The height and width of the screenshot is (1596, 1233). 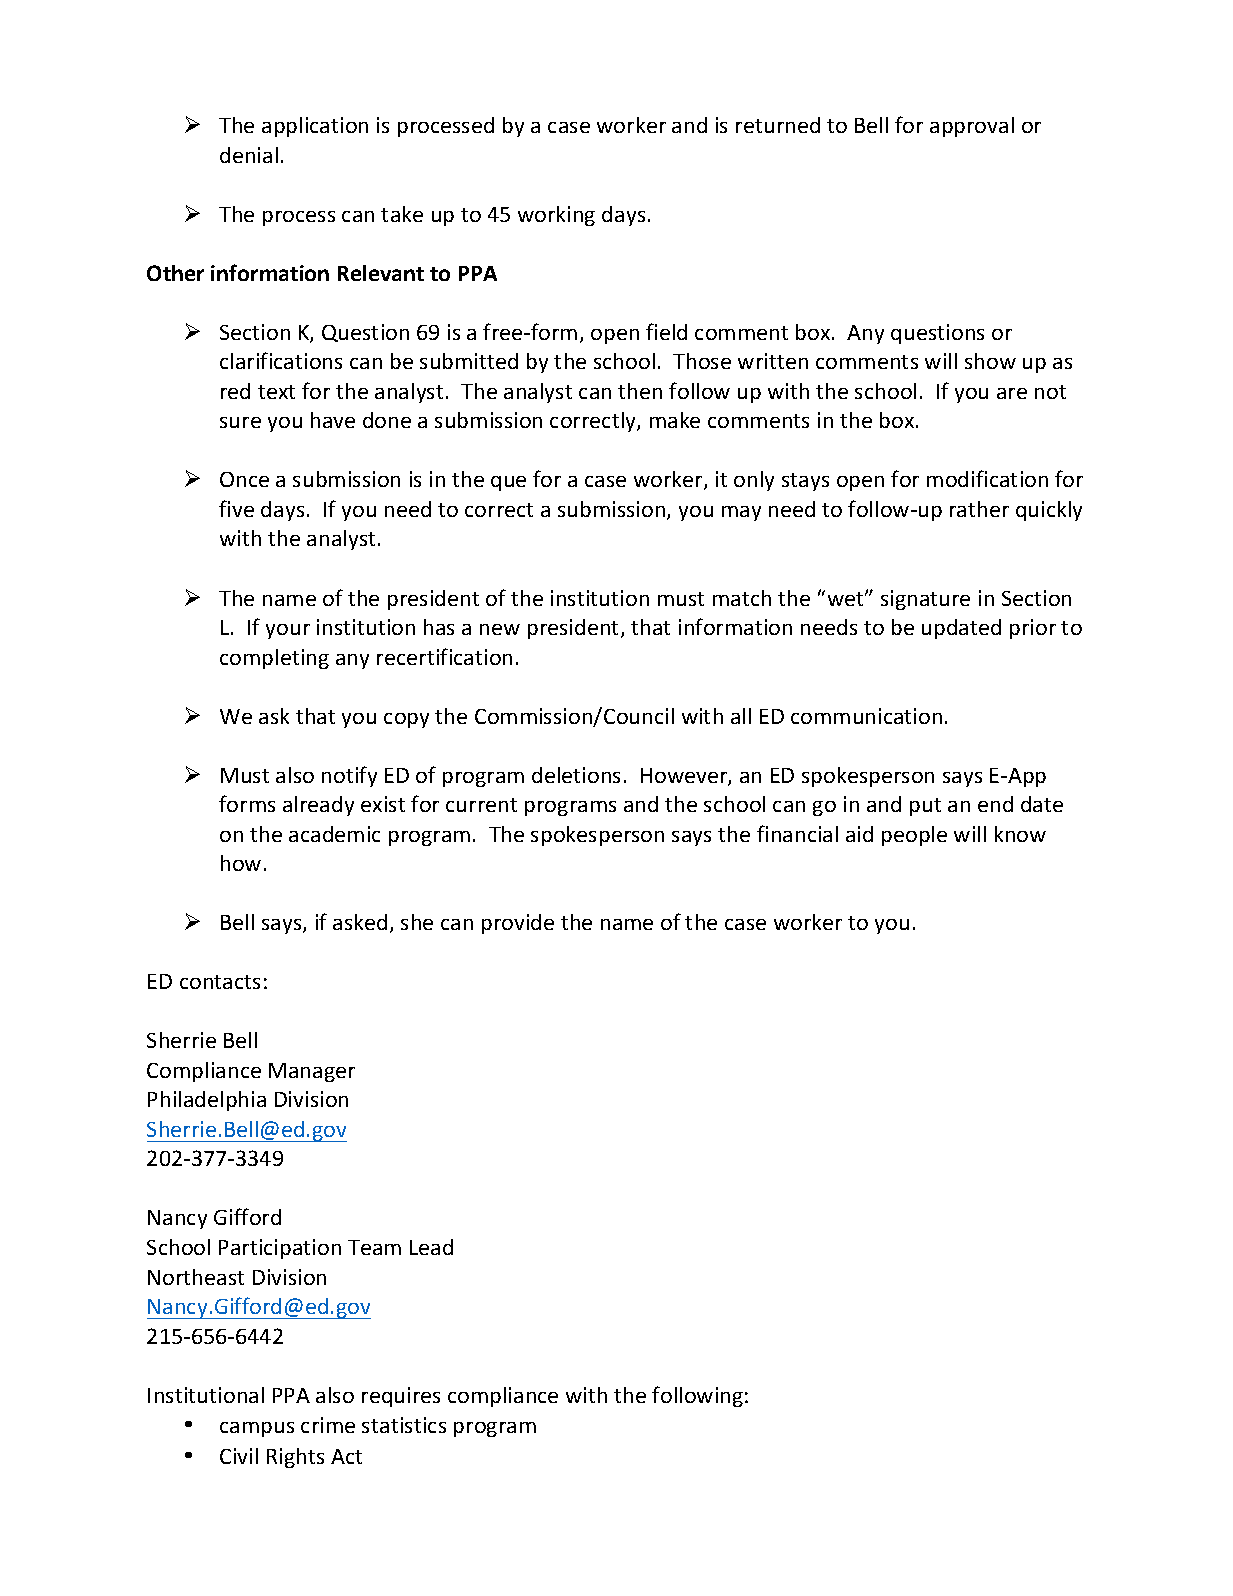 What do you see at coordinates (972, 127) in the screenshot?
I see `approval` at bounding box center [972, 127].
